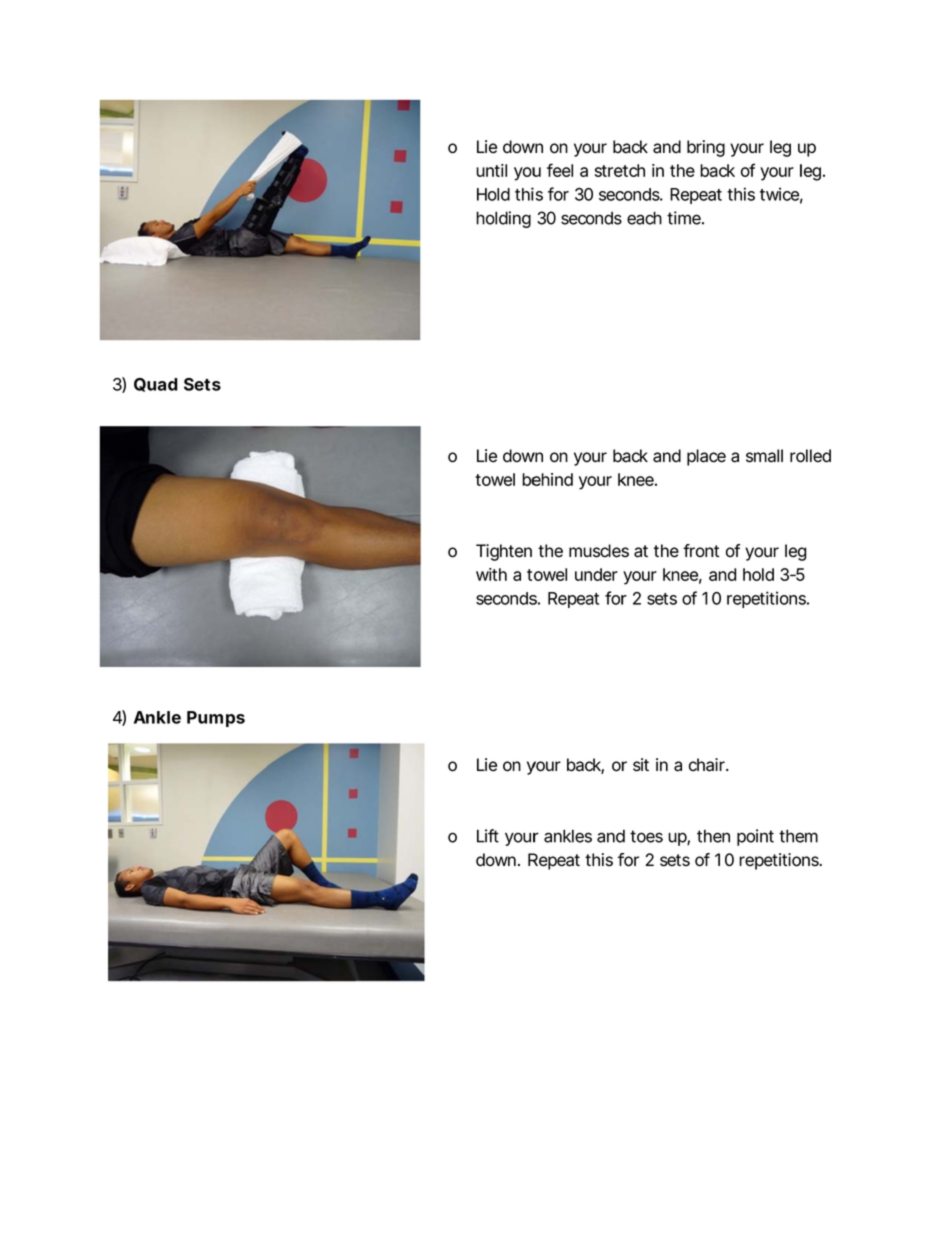  Describe the element at coordinates (596, 574) in the screenshot. I see `under` at that location.
